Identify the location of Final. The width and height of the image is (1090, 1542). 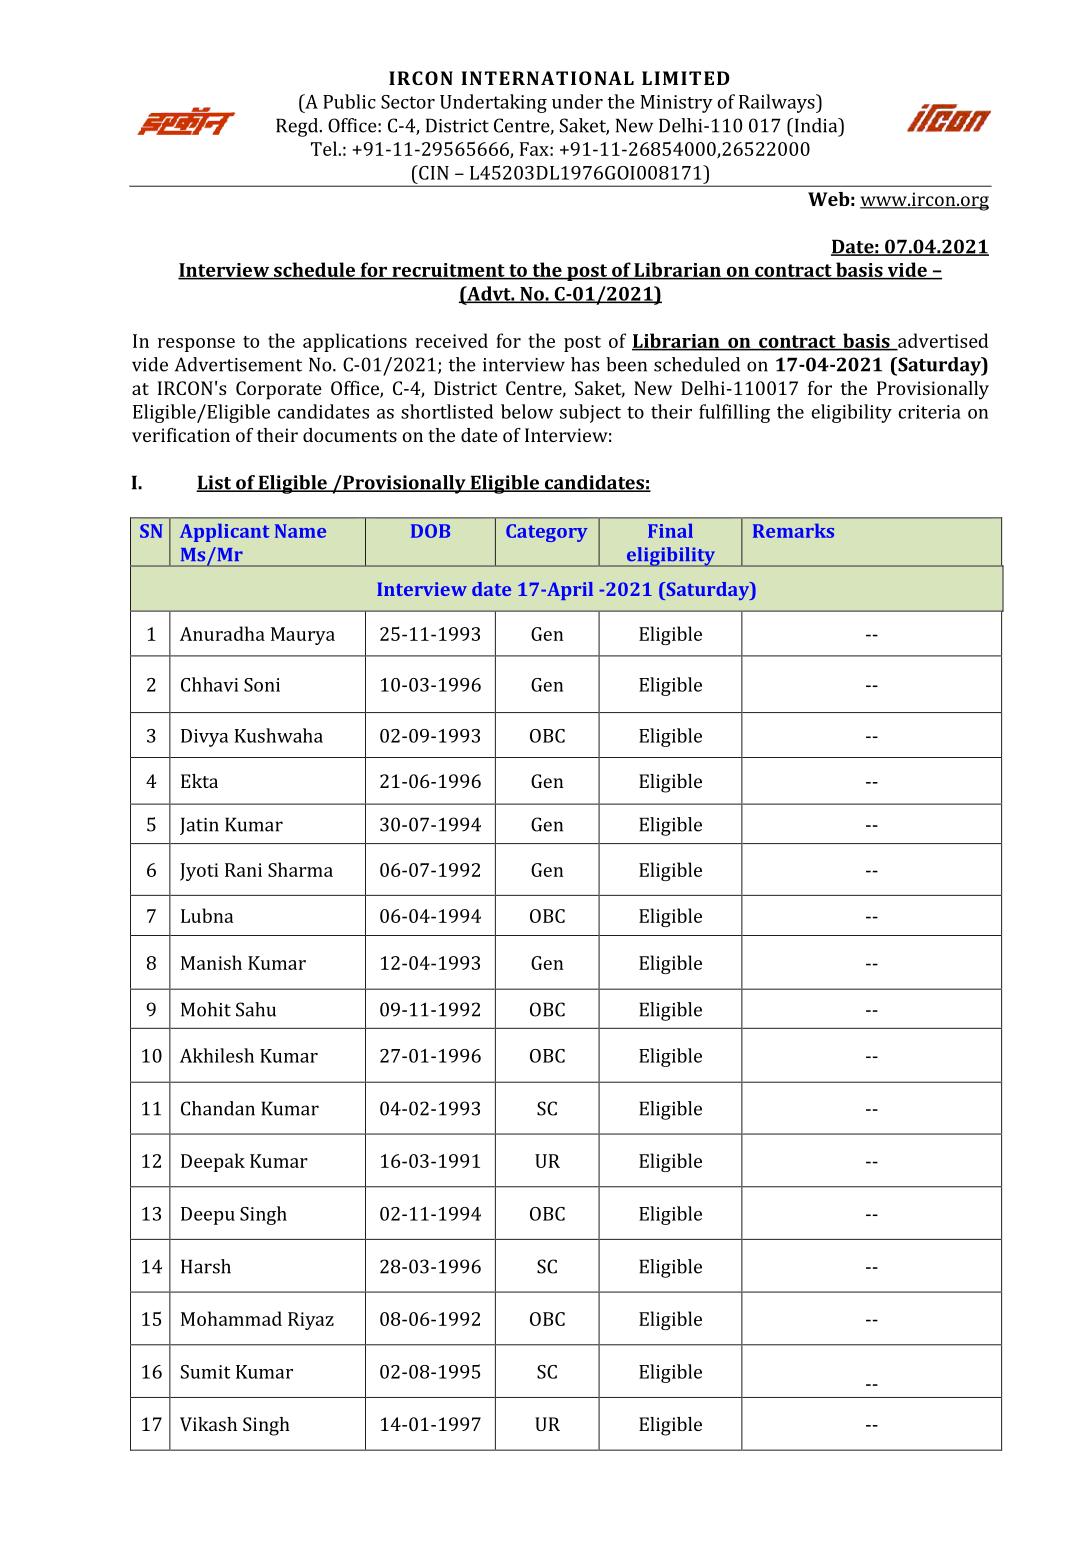
(670, 530).
